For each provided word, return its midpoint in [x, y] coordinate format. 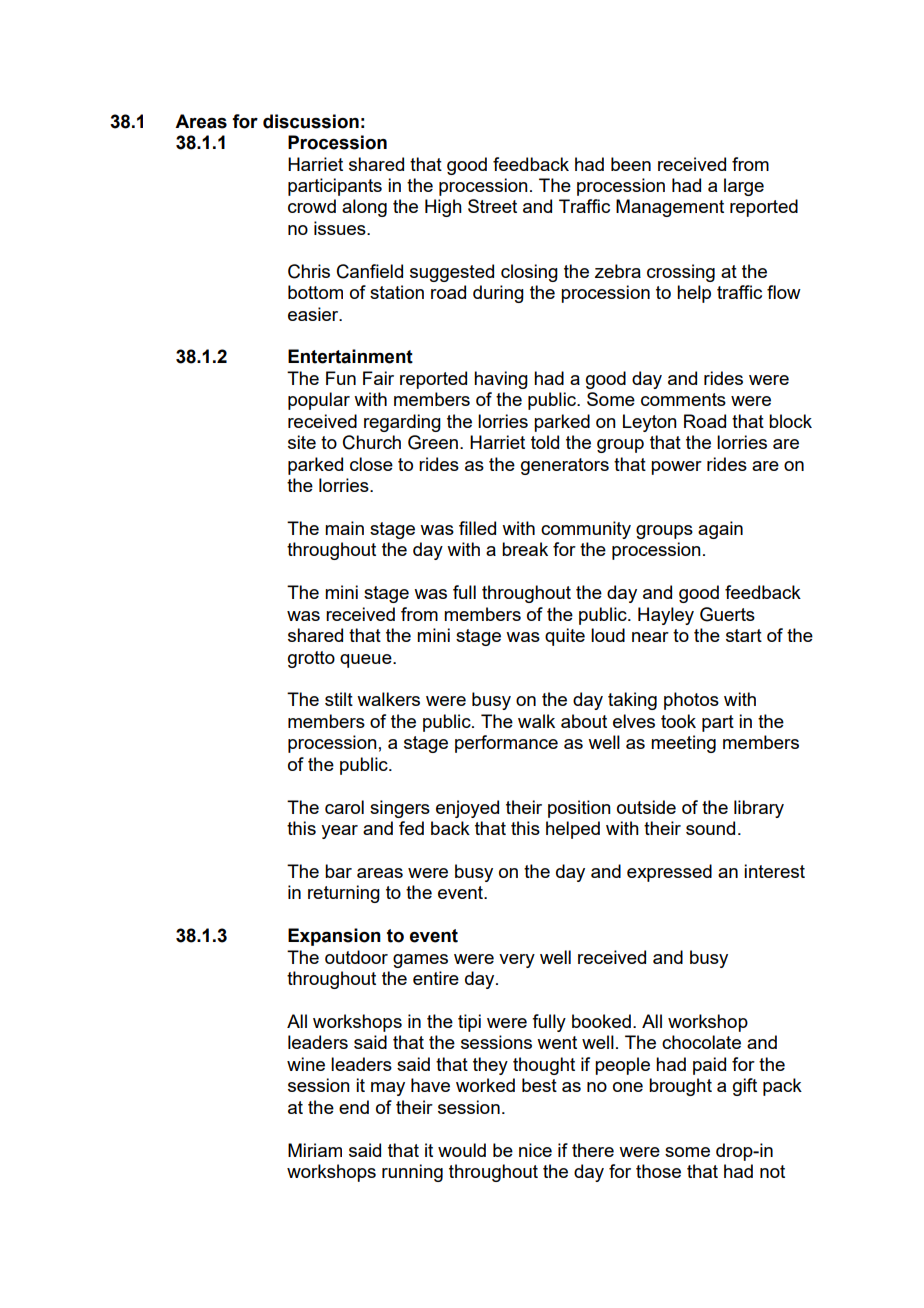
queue [367, 661]
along [364, 208]
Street [492, 206]
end [354, 1107]
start [744, 635]
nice [535, 1150]
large [744, 187]
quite [565, 637]
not [772, 1171]
